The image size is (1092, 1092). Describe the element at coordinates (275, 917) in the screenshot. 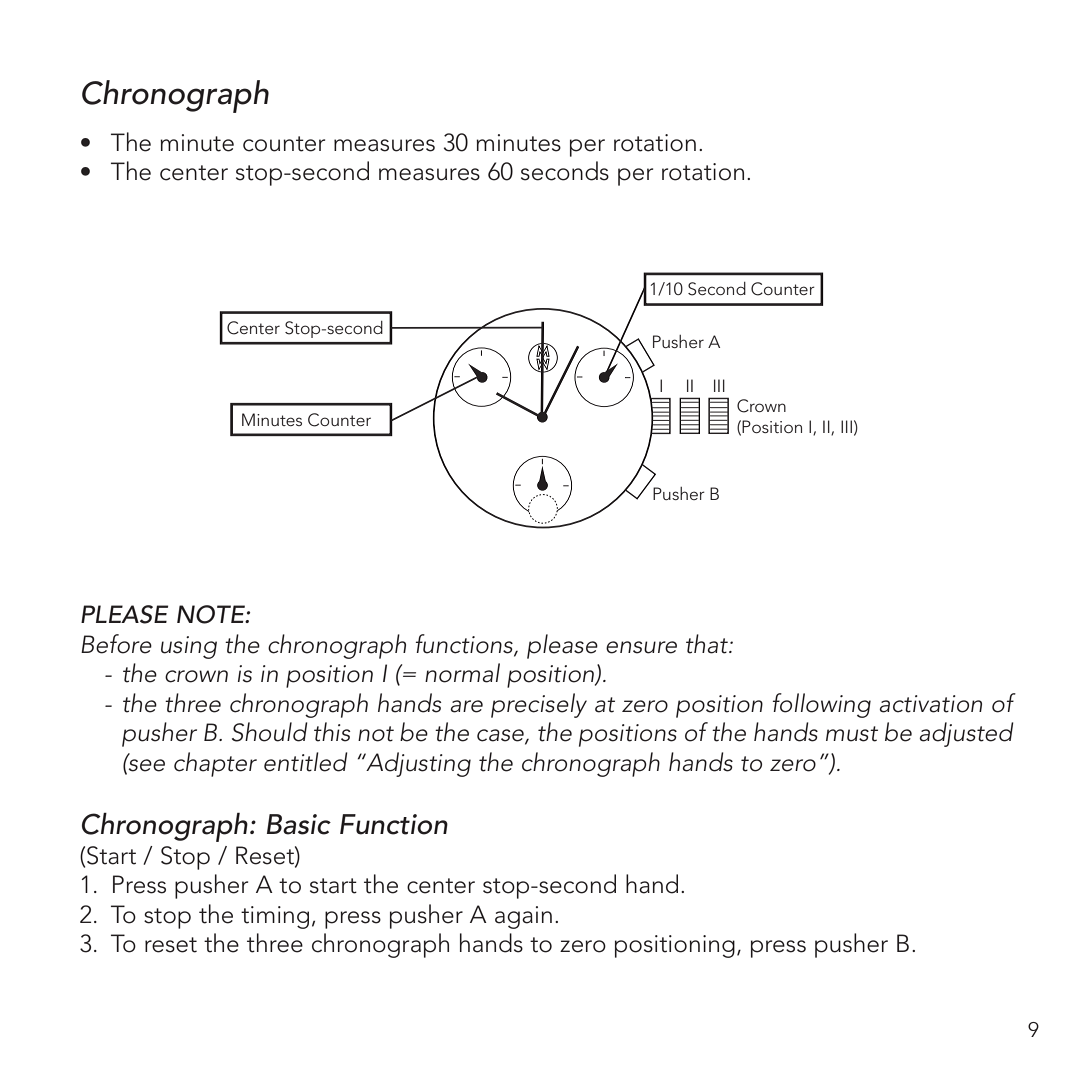

I see `timing` at that location.
